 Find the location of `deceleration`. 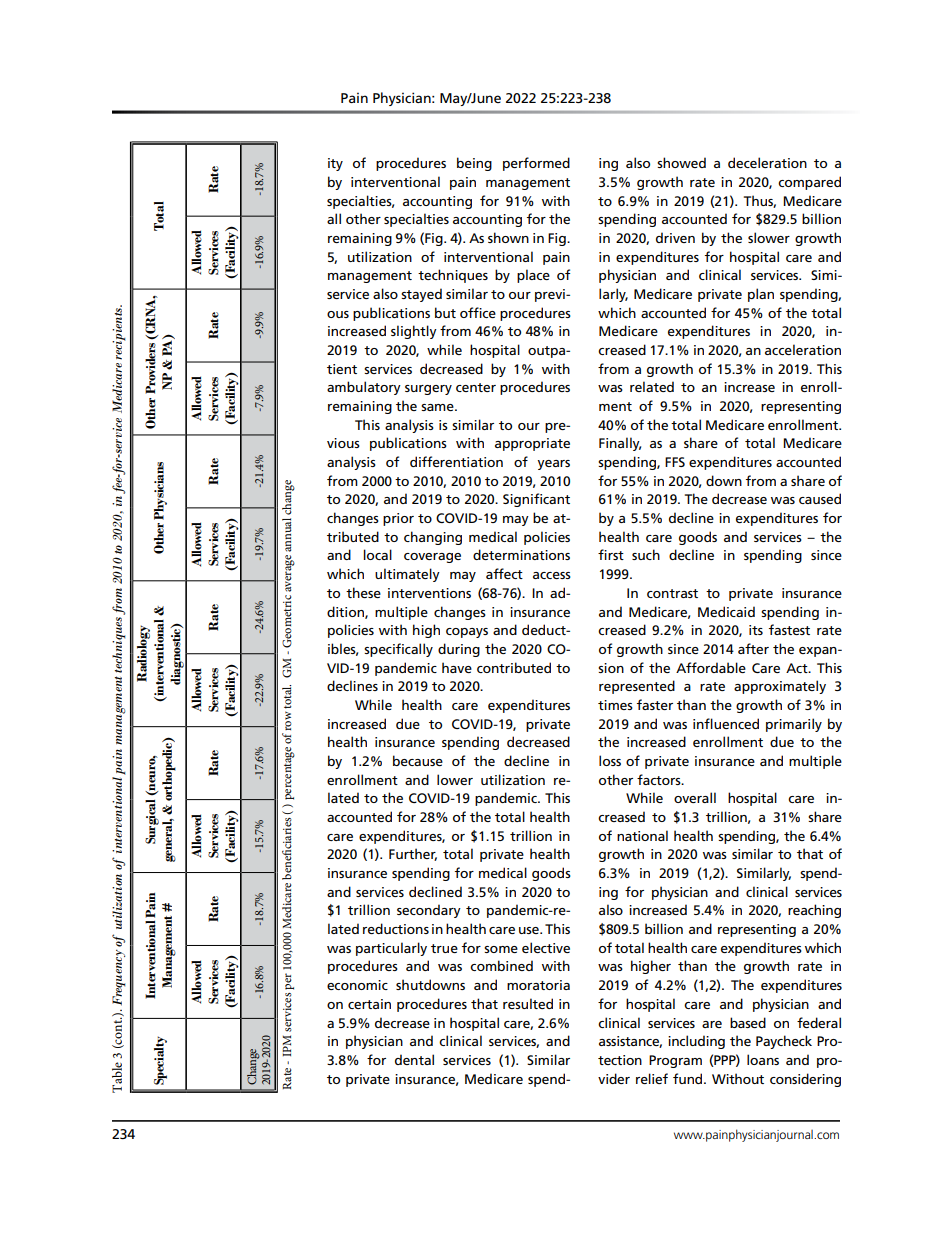

deceleration is located at coordinates (767, 162).
